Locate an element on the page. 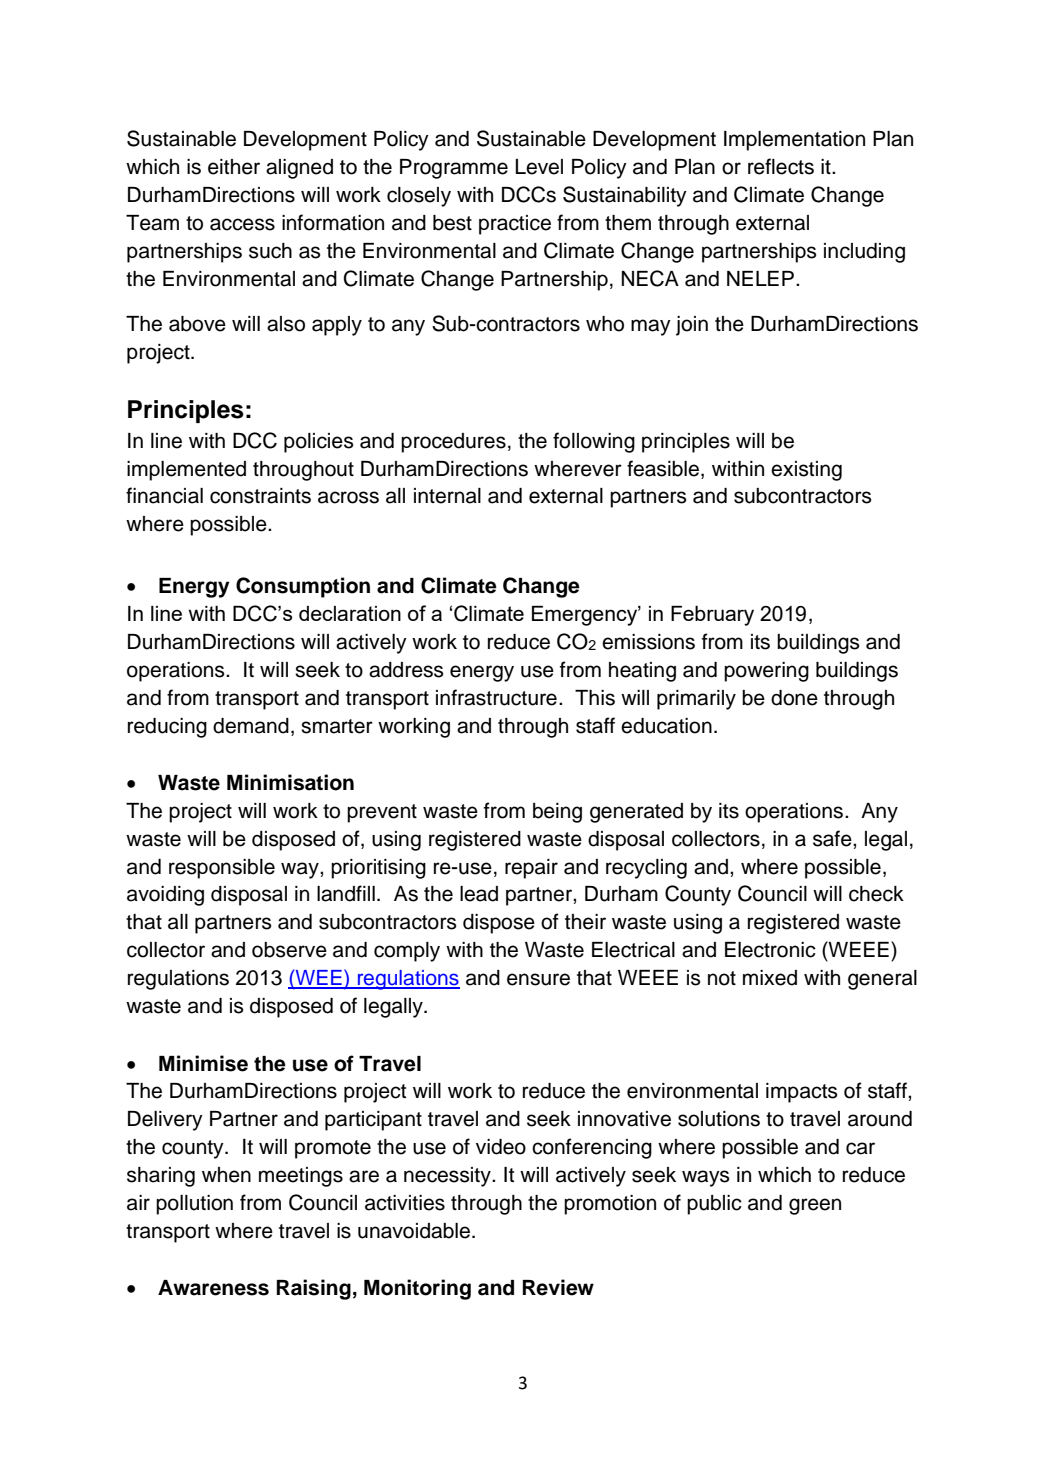  either is located at coordinates (234, 167).
